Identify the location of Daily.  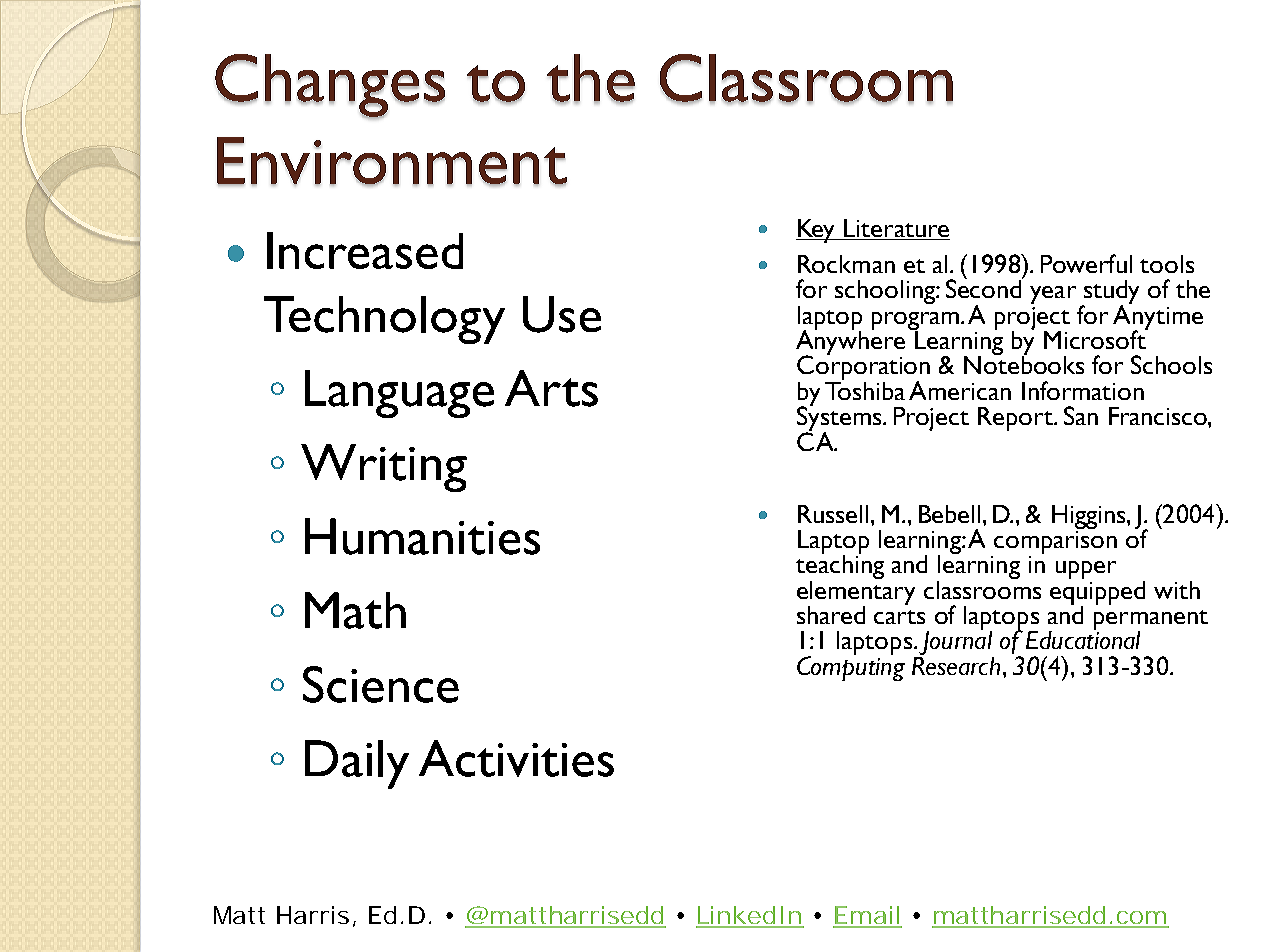
(357, 764).
